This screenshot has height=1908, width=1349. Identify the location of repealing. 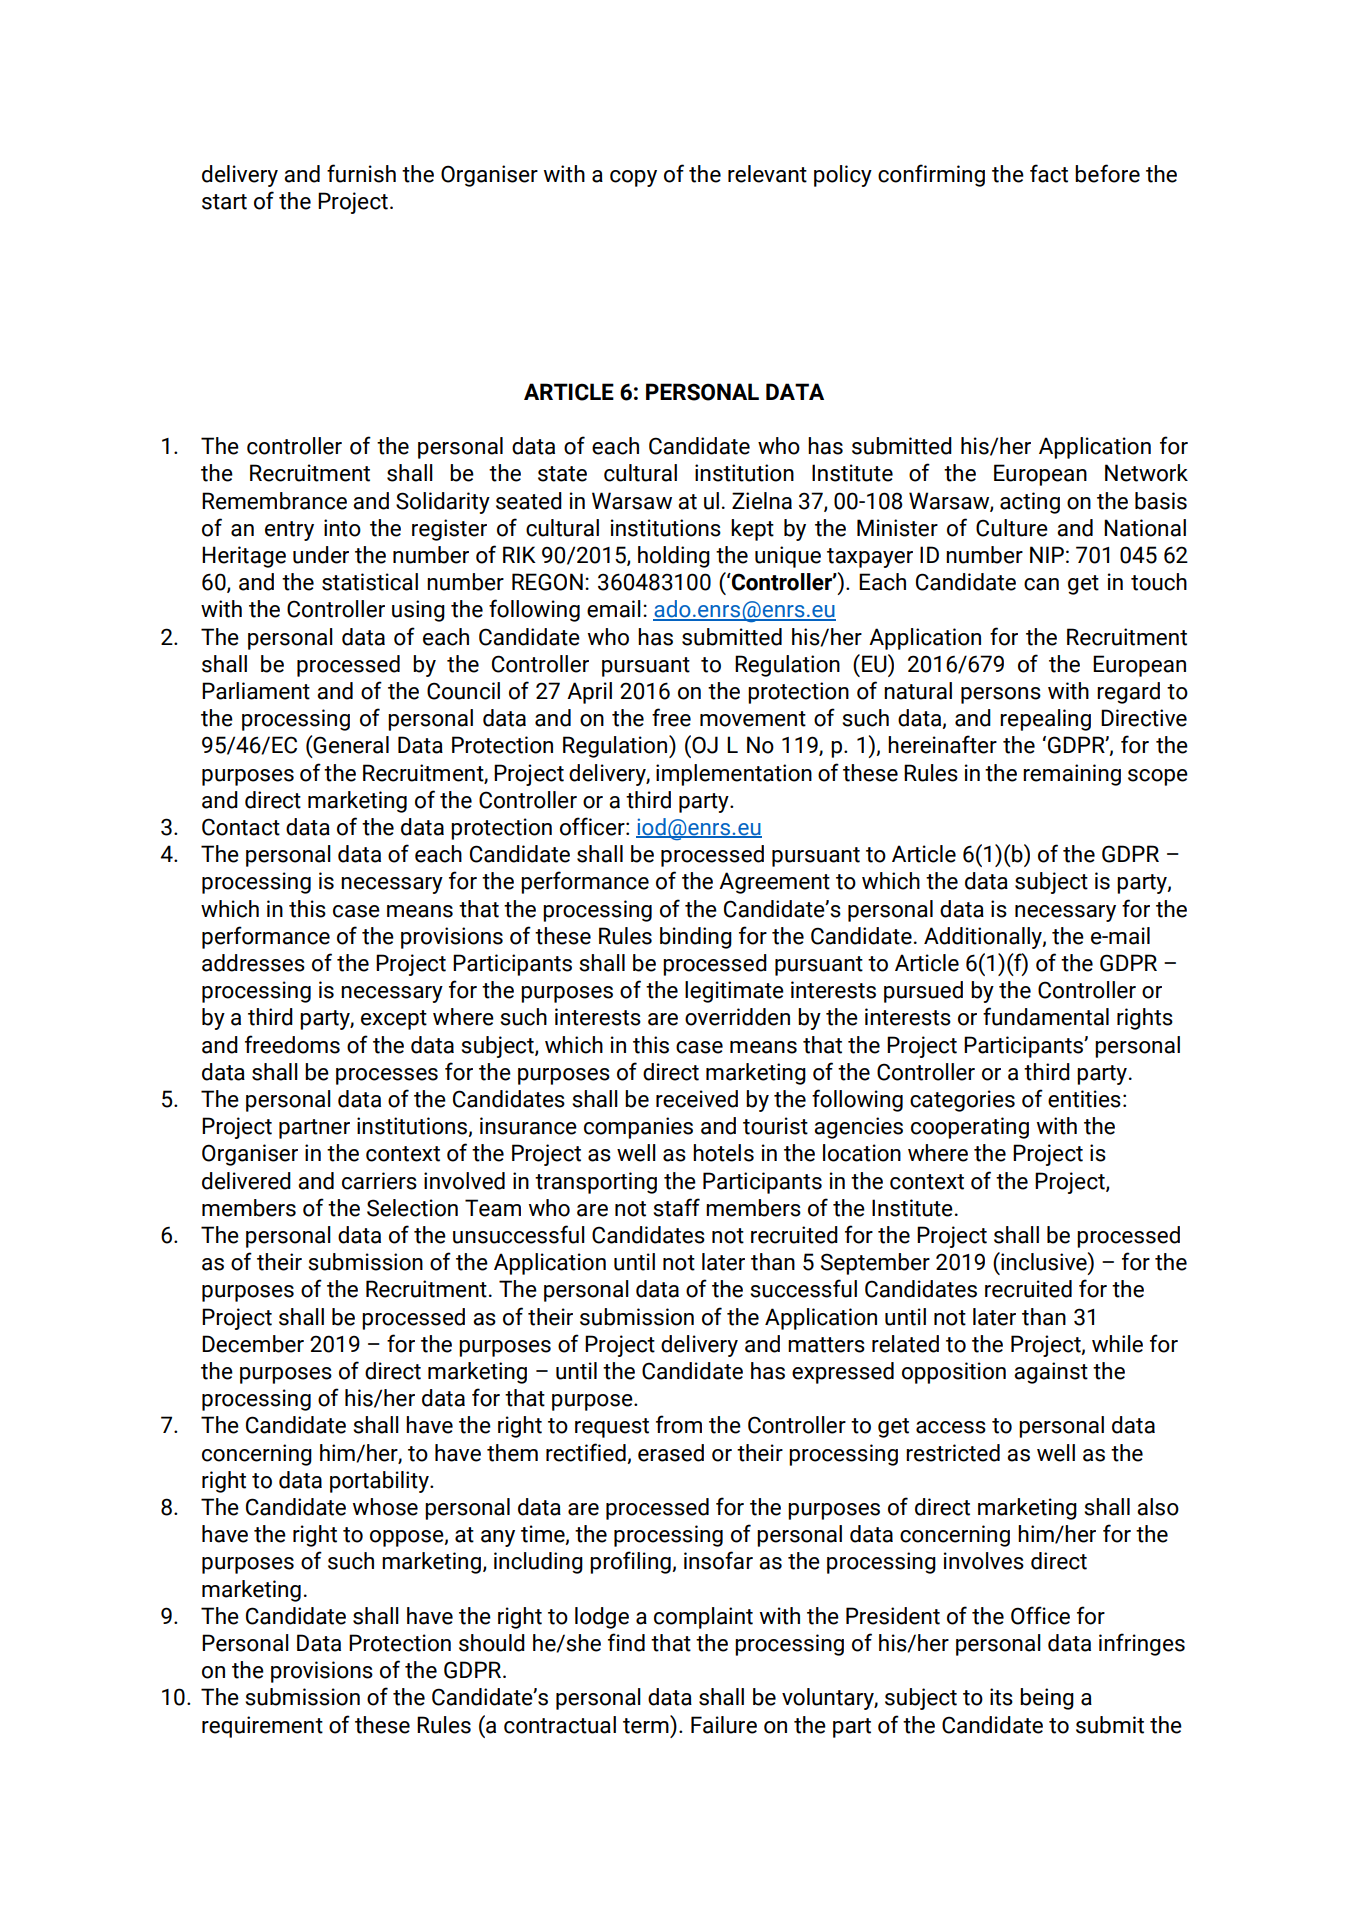
(1045, 720).
